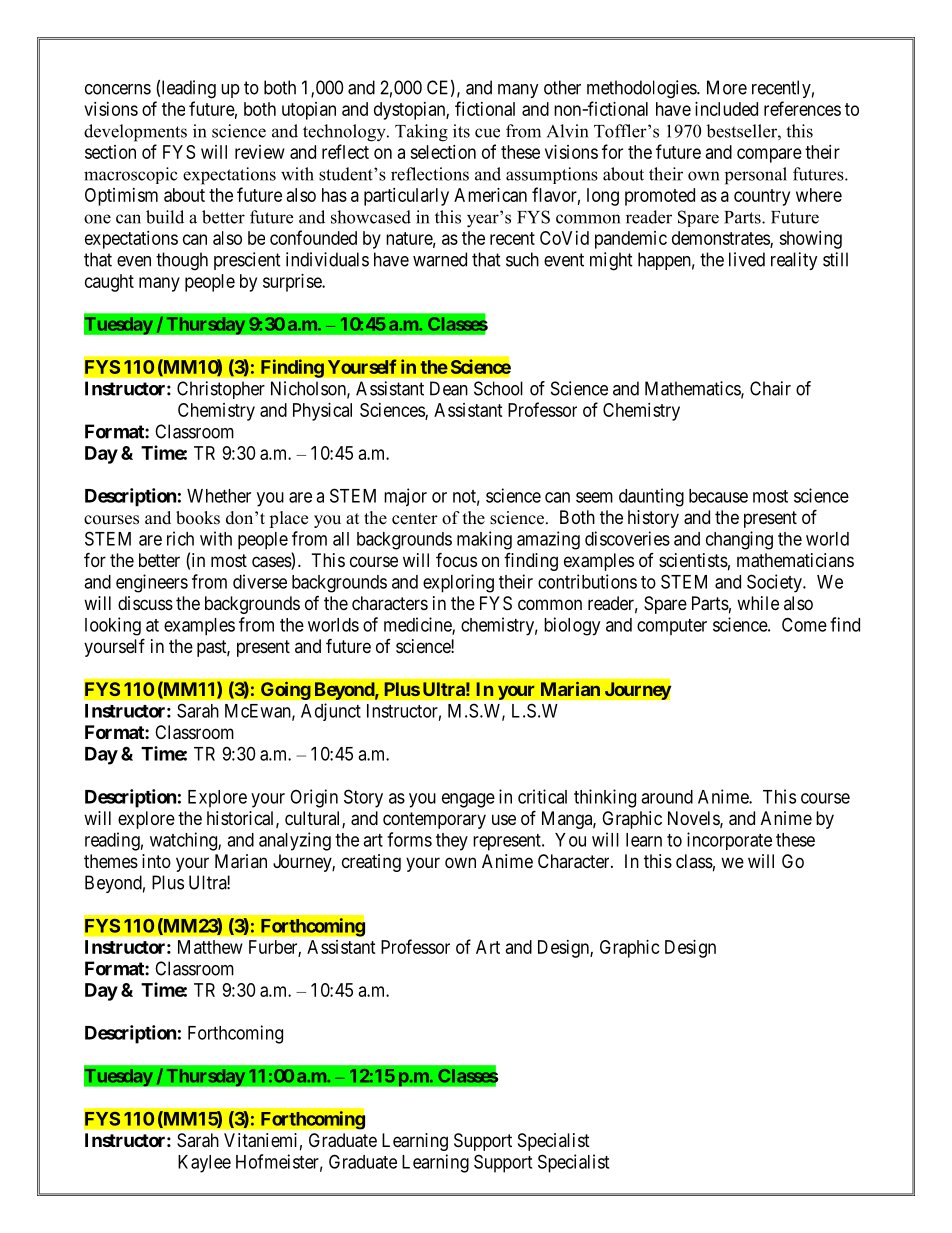  Describe the element at coordinates (726, 109) in the document. I see `included` at that location.
